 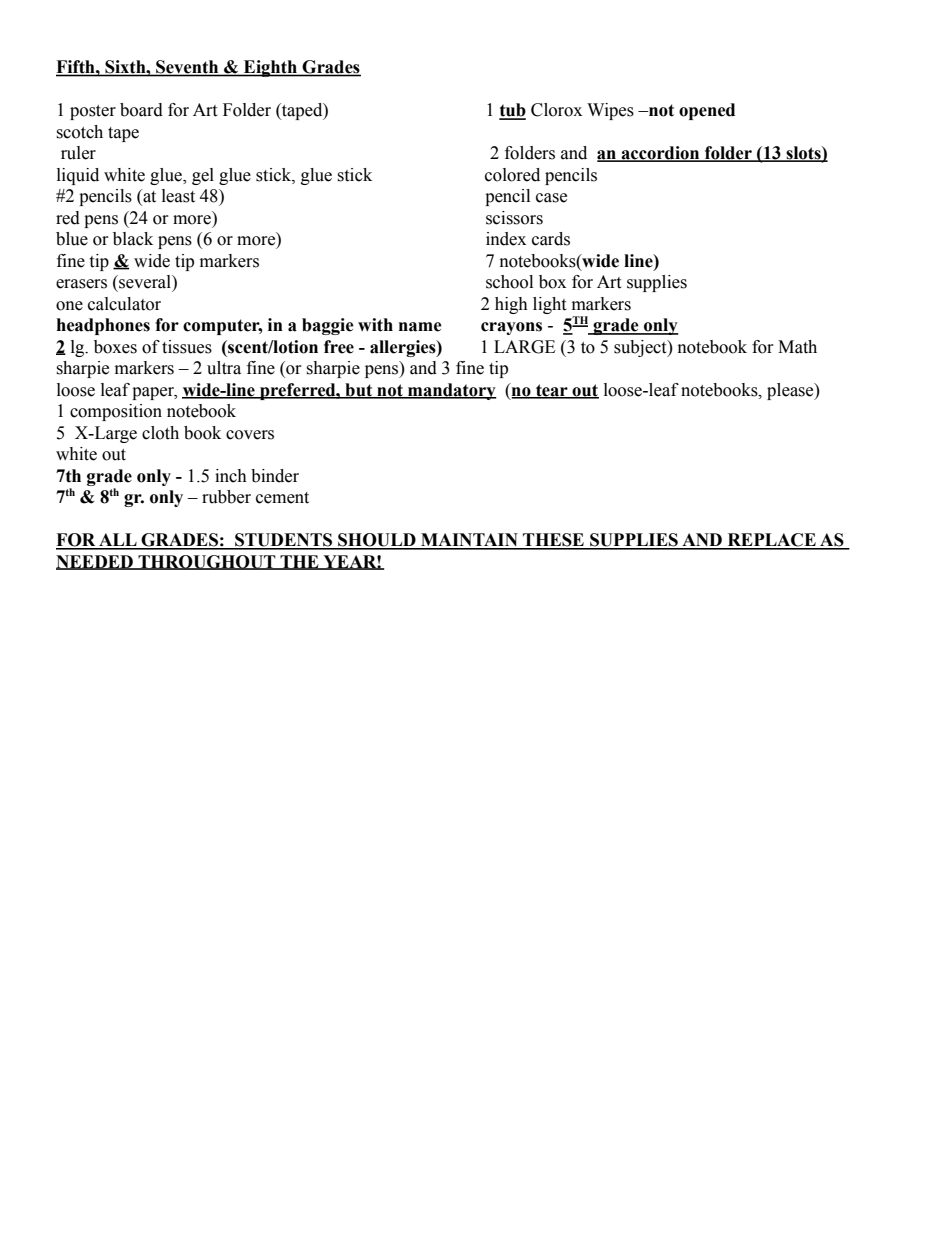 I want to click on Seventh, so click(x=187, y=68).
